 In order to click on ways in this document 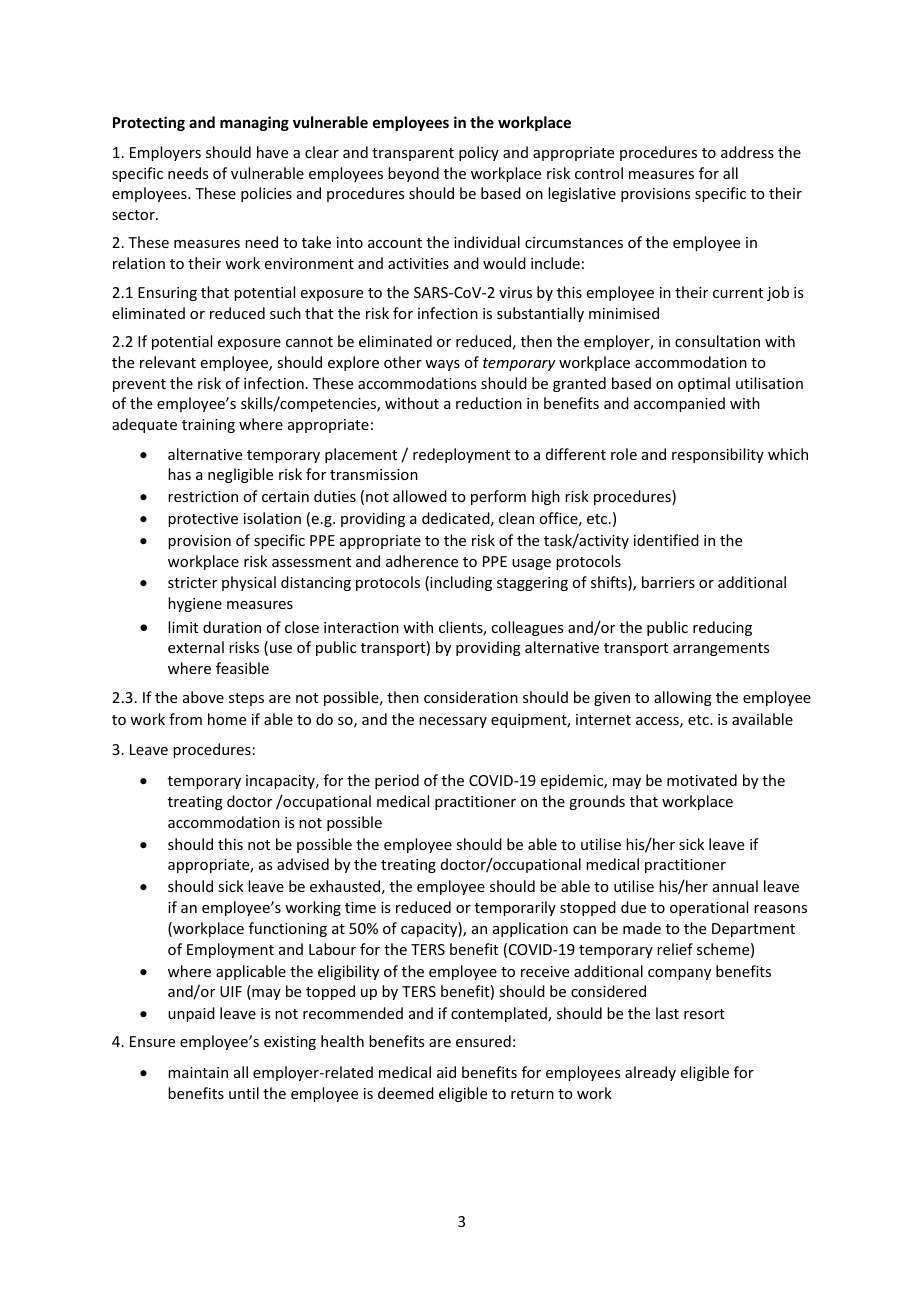, I will do `click(442, 365)`.
